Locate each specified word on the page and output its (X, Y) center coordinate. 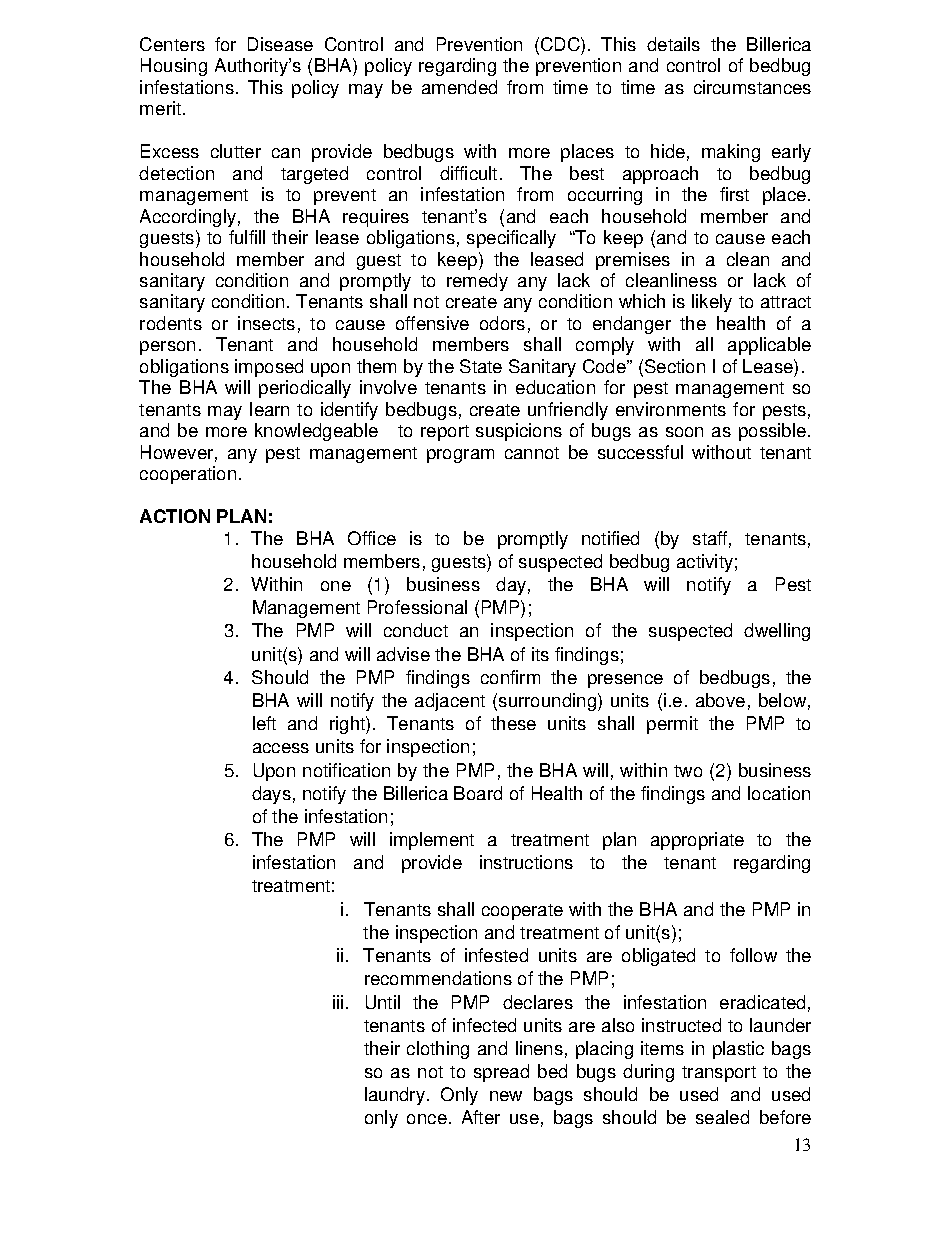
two (688, 771)
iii (338, 1002)
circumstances (752, 87)
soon (684, 432)
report (445, 433)
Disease (280, 44)
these (513, 723)
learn (269, 409)
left (264, 723)
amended (459, 87)
